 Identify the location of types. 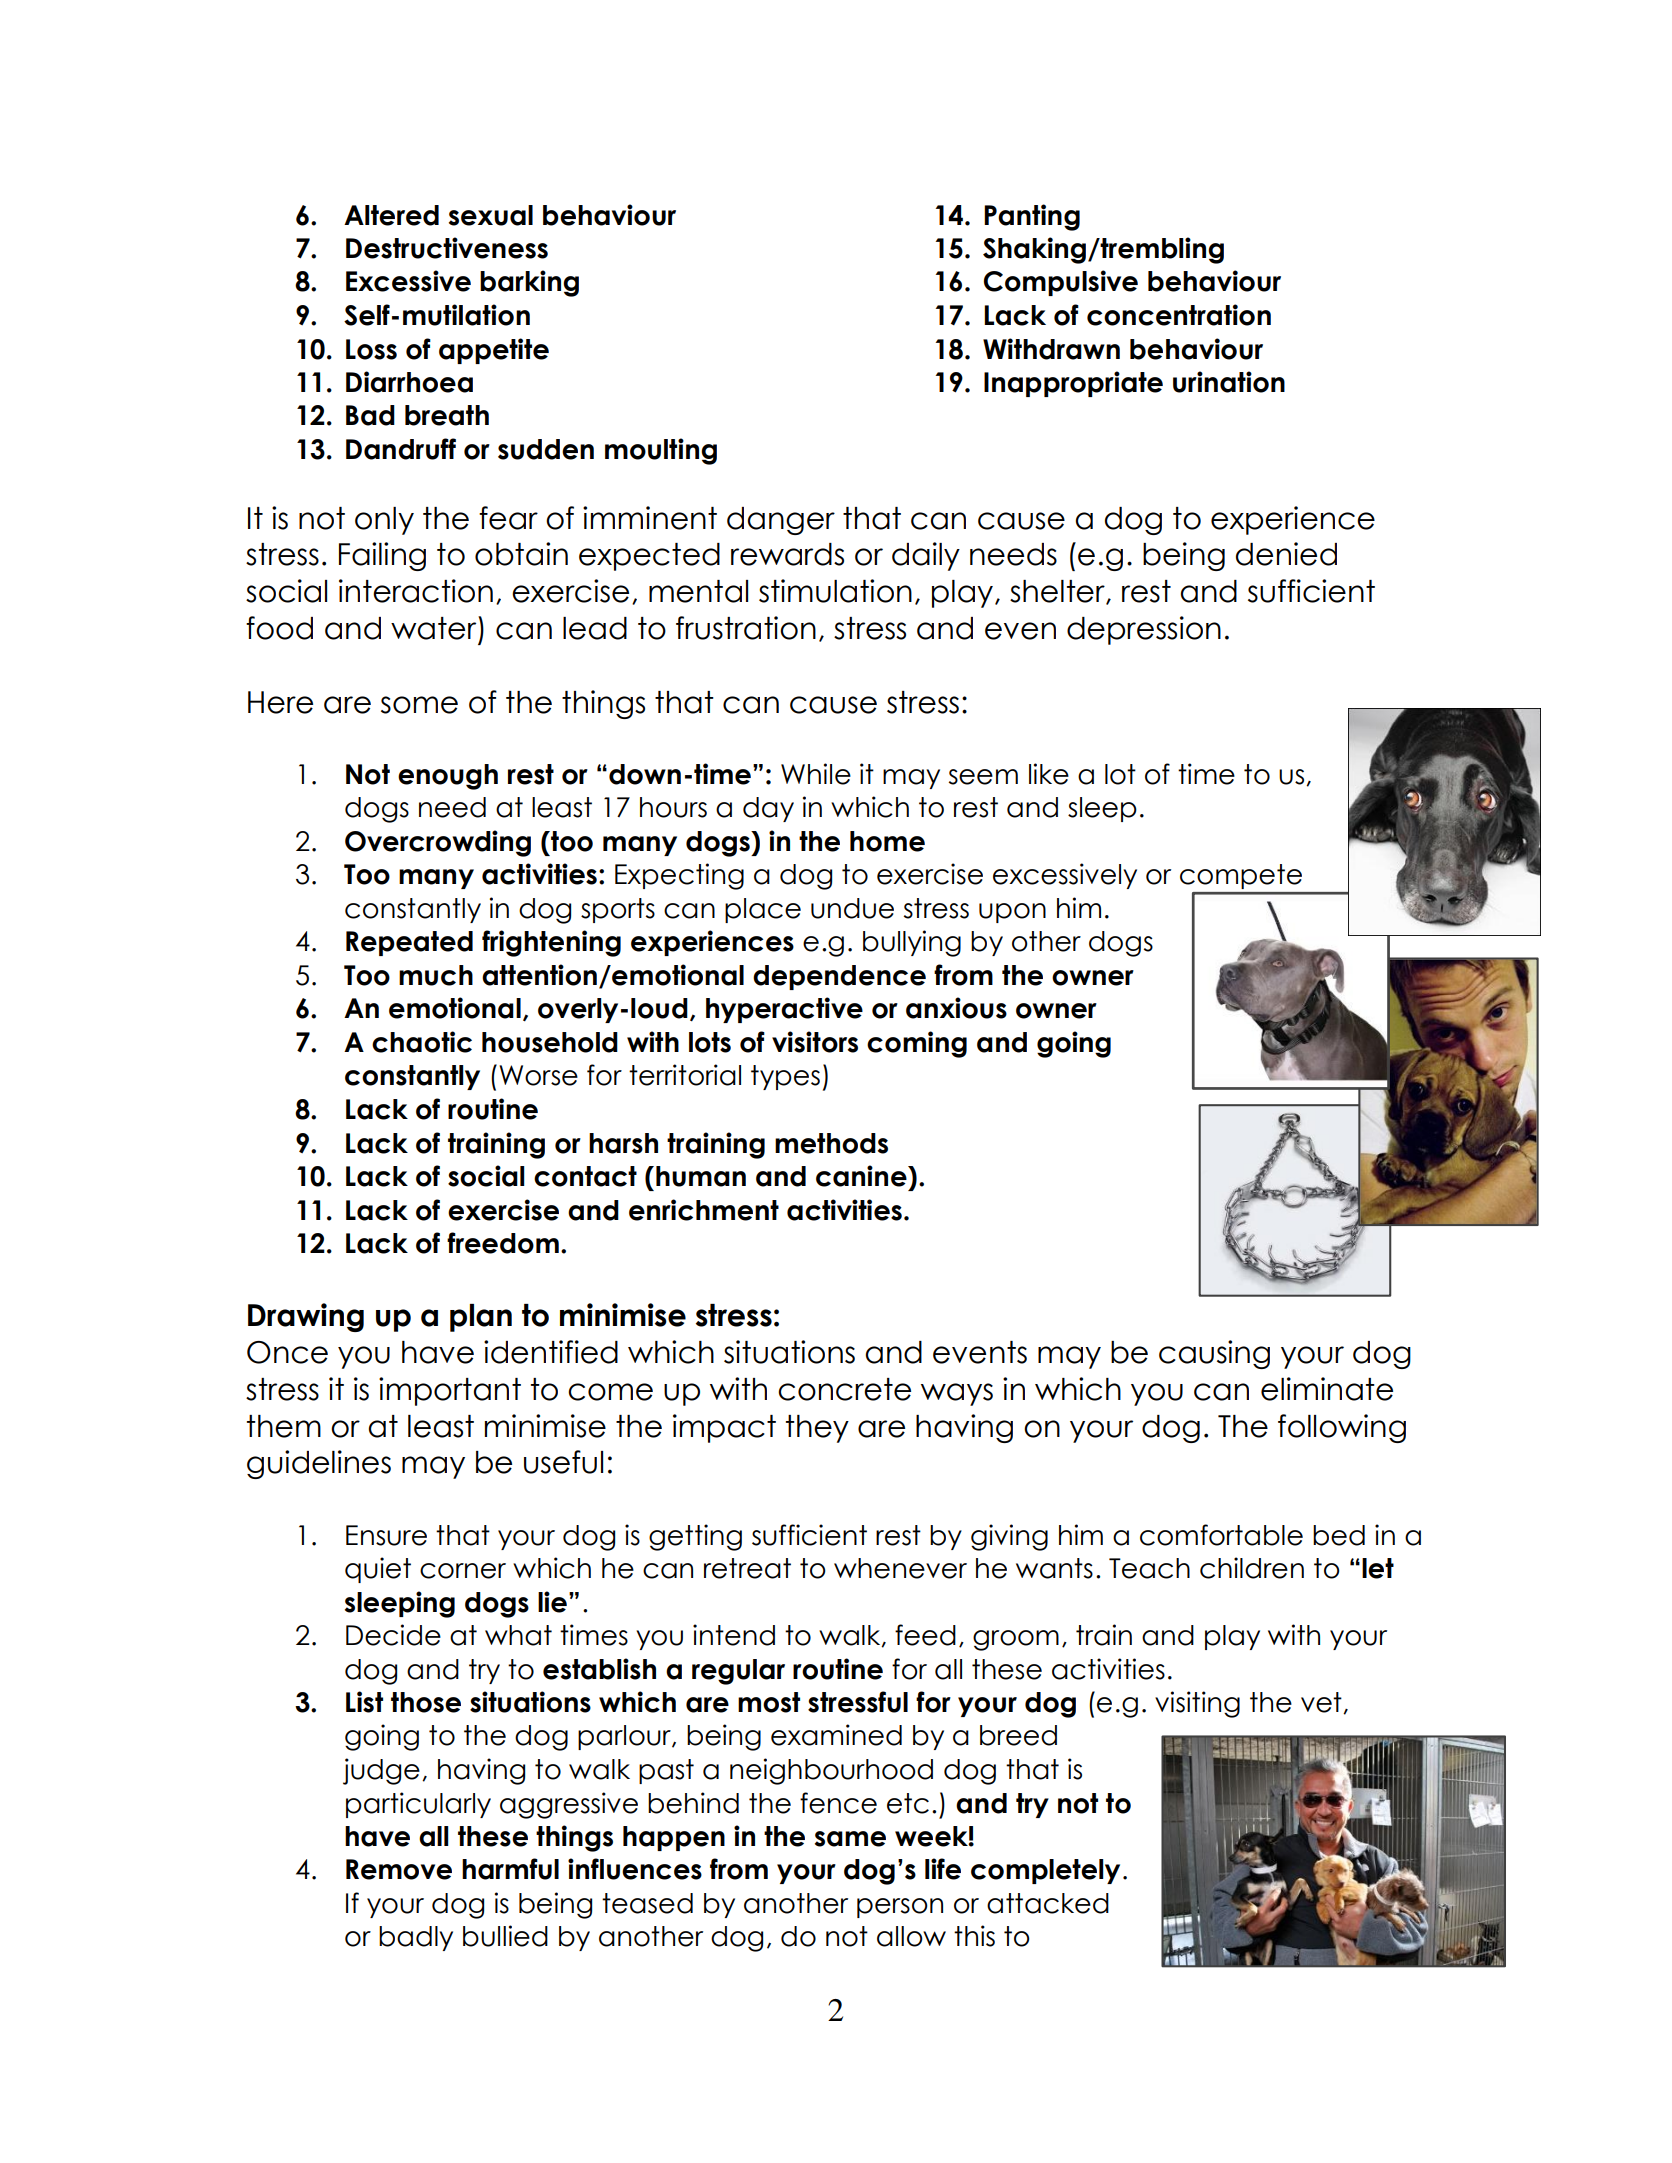
(785, 1077).
